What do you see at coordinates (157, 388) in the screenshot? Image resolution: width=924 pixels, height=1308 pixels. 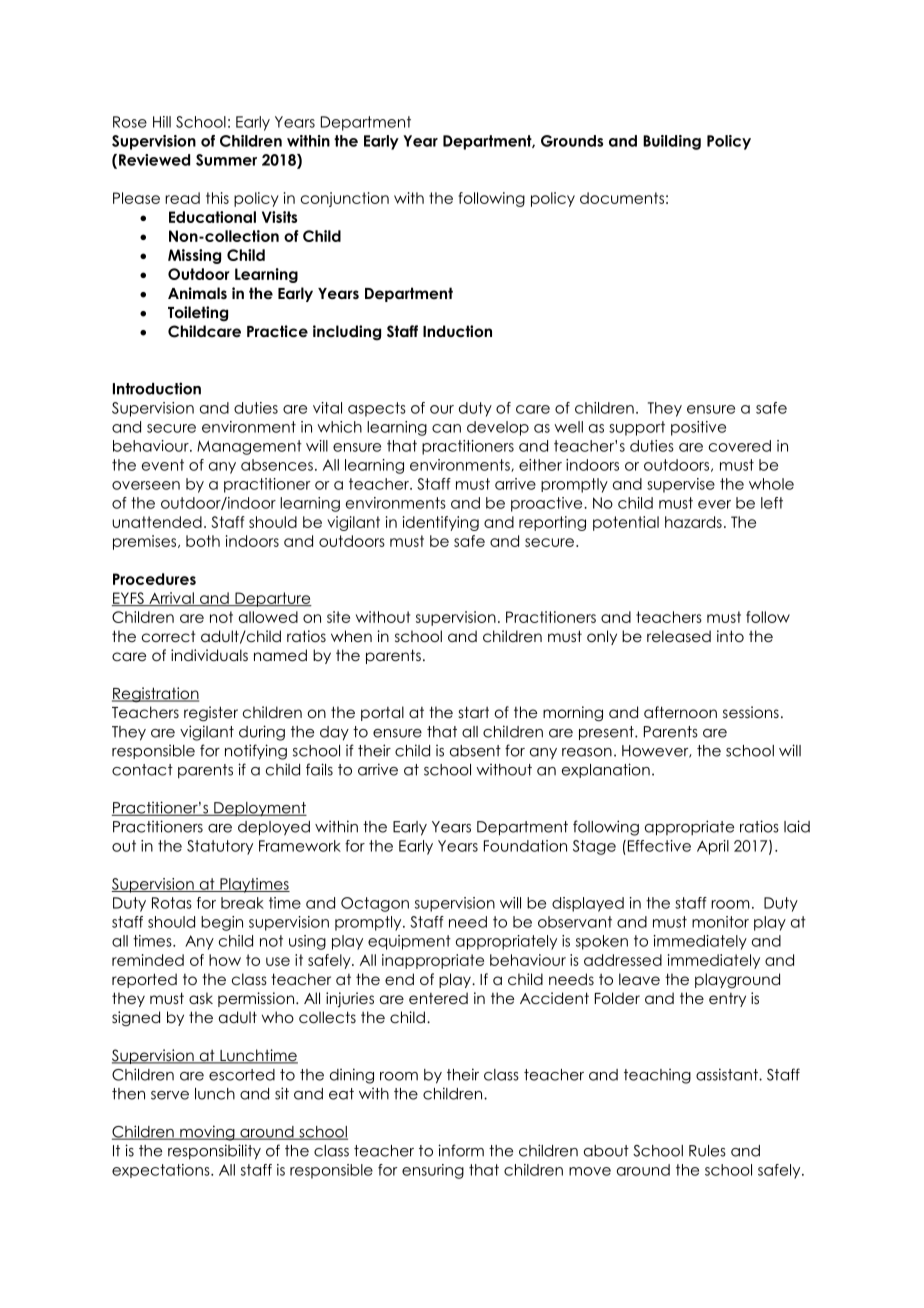 I see `Introduction` at bounding box center [157, 388].
